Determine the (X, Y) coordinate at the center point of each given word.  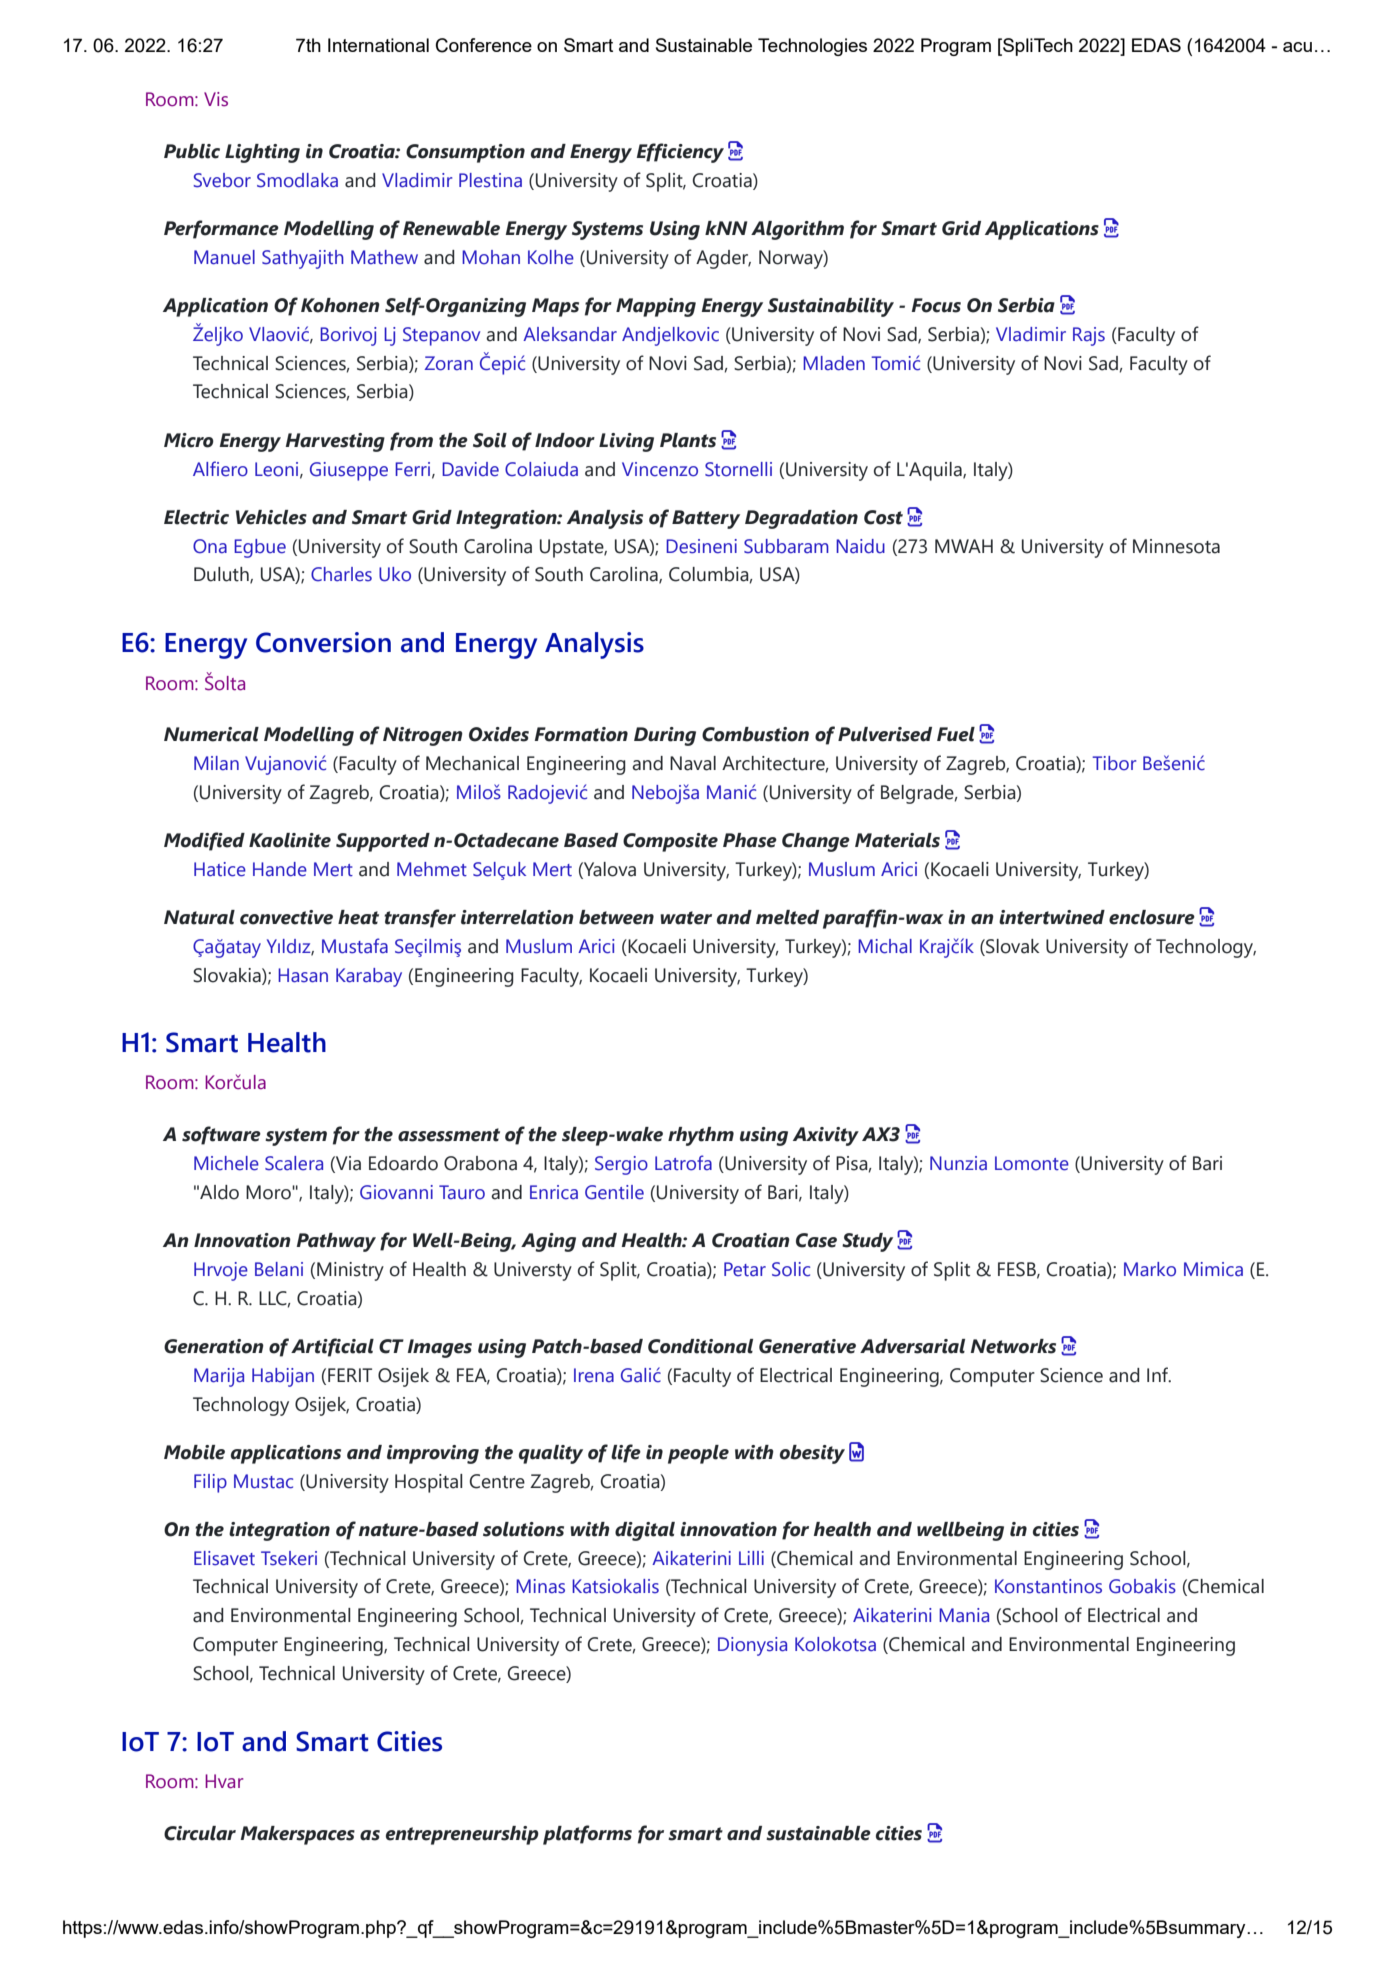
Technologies (812, 47)
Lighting (262, 153)
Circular (200, 1833)
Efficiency (680, 153)
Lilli (751, 1558)
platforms (587, 1835)
